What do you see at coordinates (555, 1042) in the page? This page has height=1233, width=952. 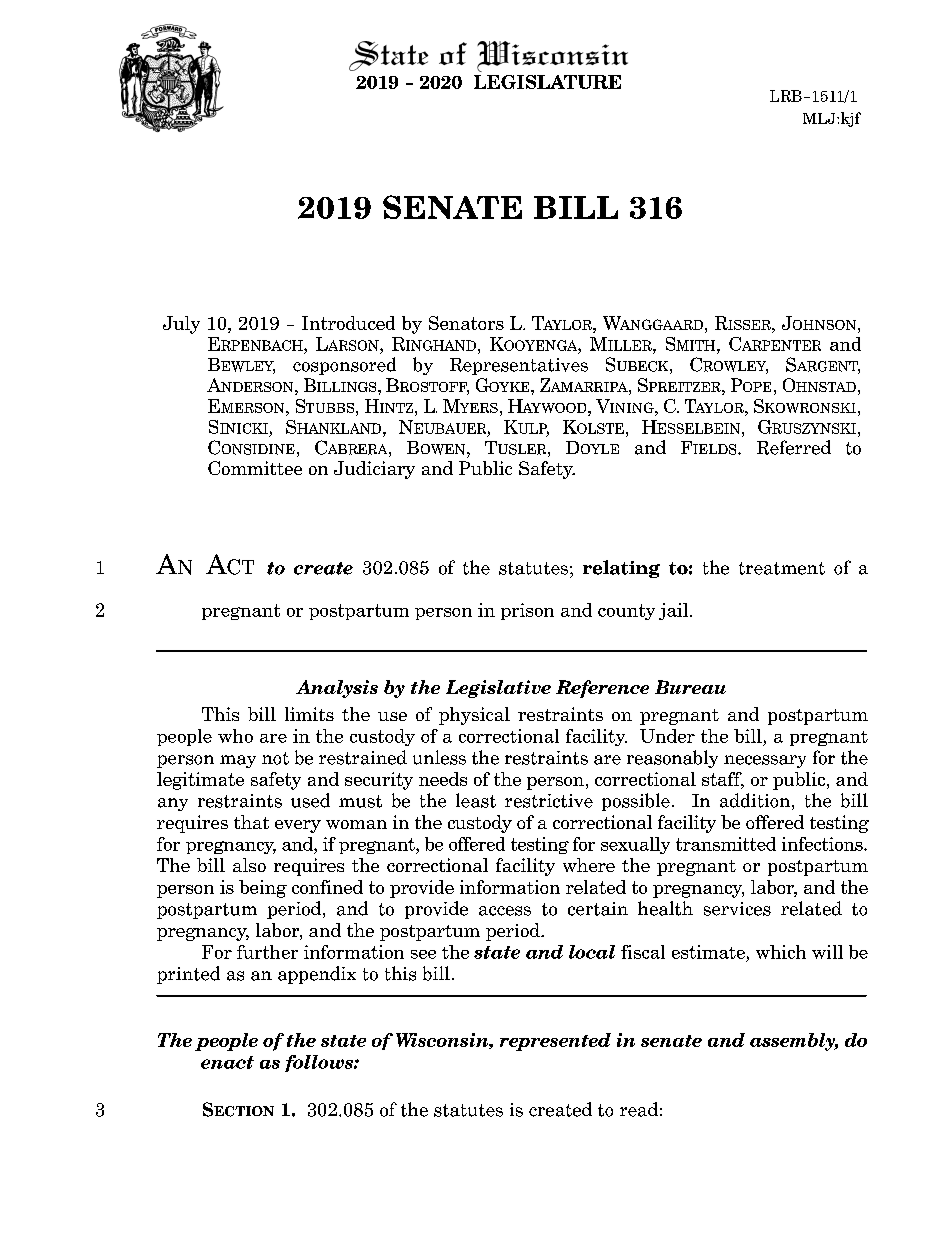 I see `represented` at bounding box center [555, 1042].
